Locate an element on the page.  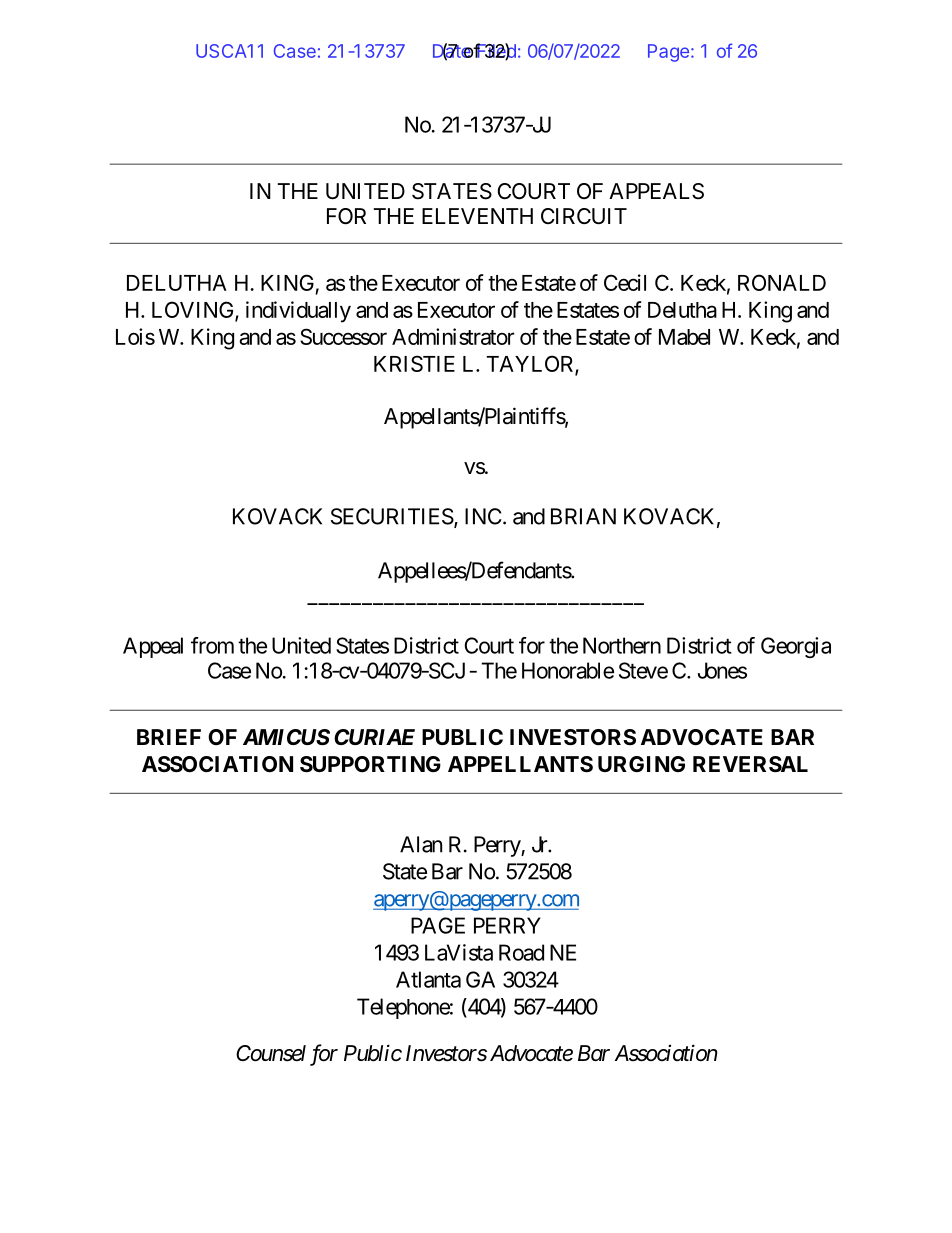
INC is located at coordinates (483, 516).
